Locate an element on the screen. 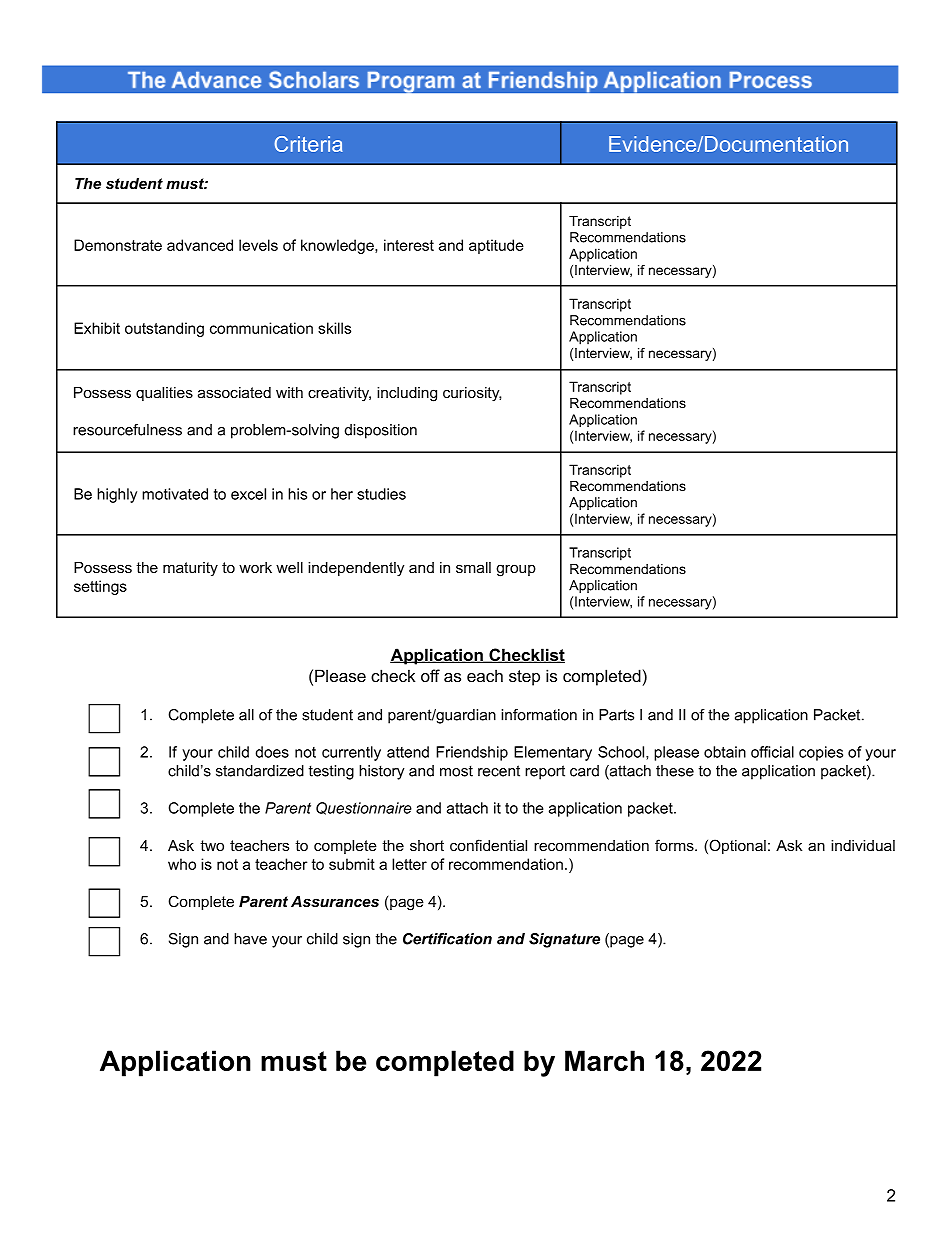  individual is located at coordinates (863, 845).
